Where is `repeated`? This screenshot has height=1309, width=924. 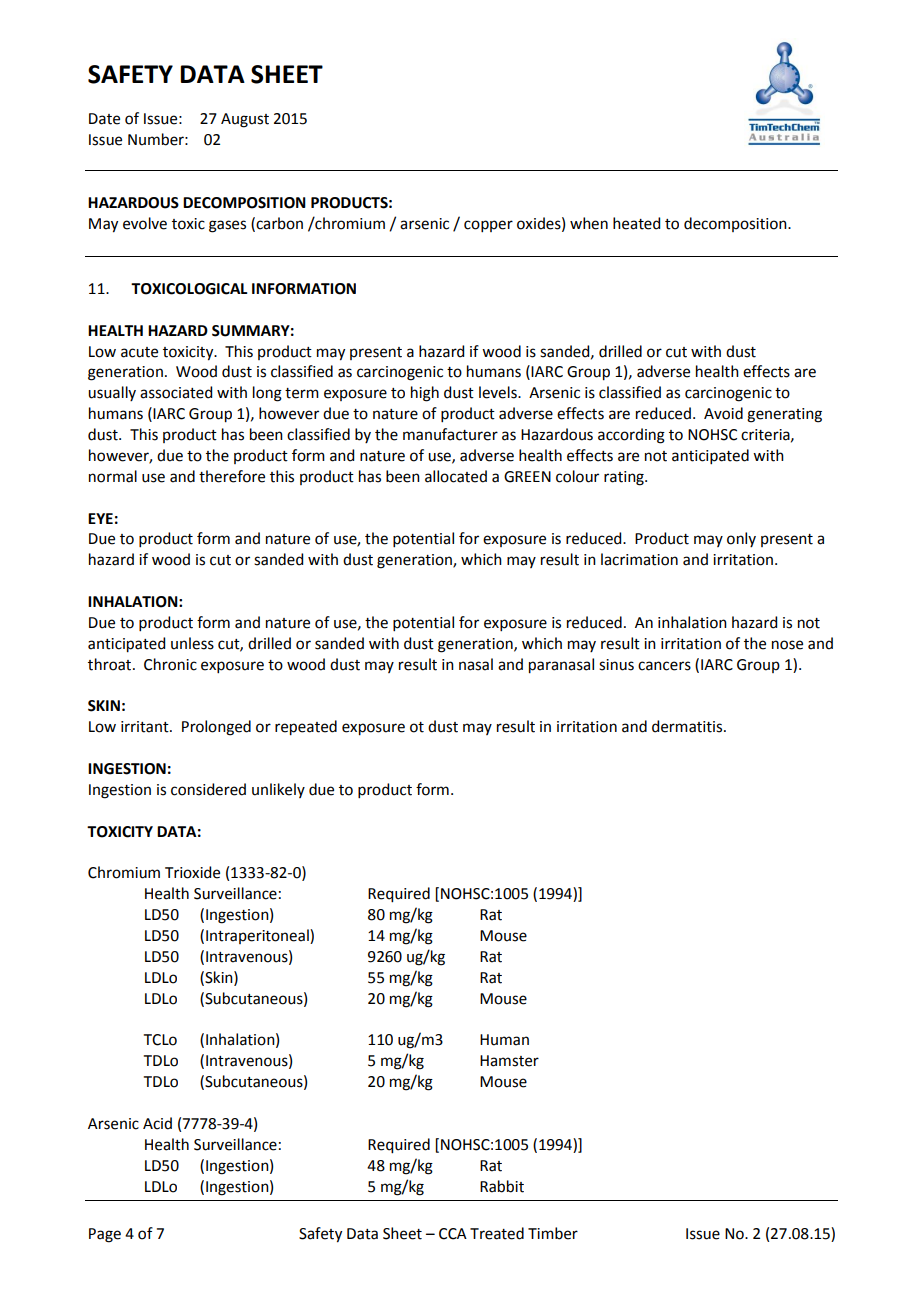
repeated is located at coordinates (306, 728).
